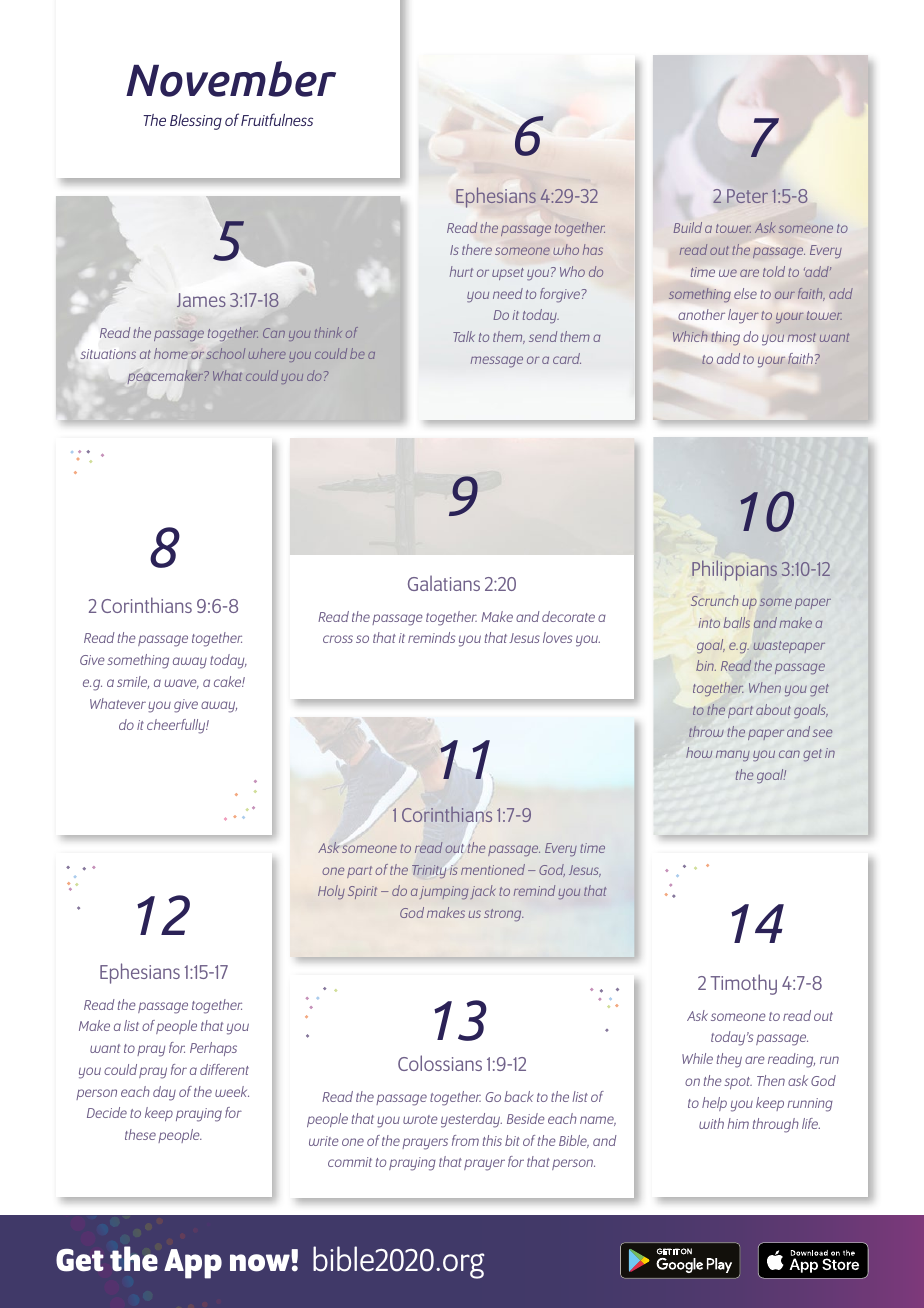 This document has width=924, height=1308. I want to click on App, so click(193, 1264).
